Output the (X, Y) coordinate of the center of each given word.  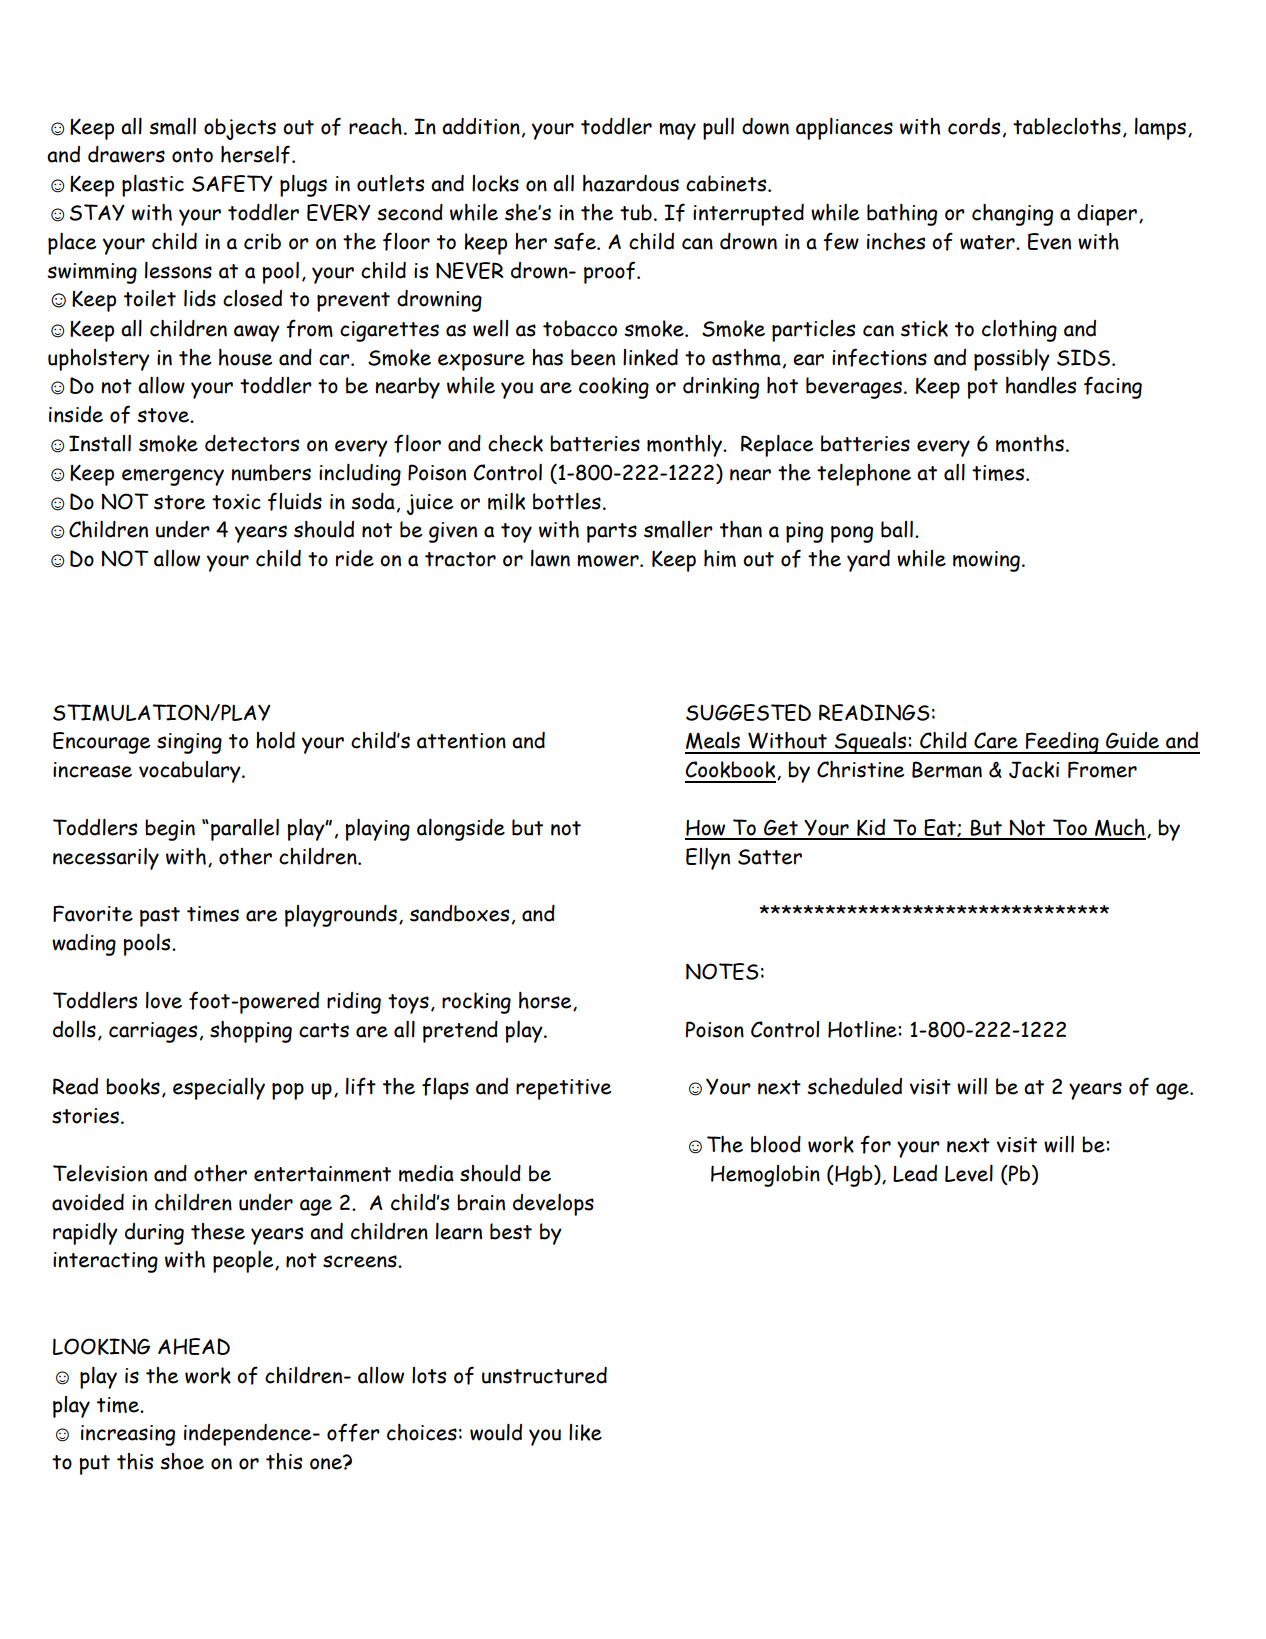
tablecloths (1067, 126)
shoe (182, 1461)
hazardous (631, 183)
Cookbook (731, 770)
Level (969, 1173)
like (585, 1432)
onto (192, 155)
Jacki (1034, 770)
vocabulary (191, 772)
